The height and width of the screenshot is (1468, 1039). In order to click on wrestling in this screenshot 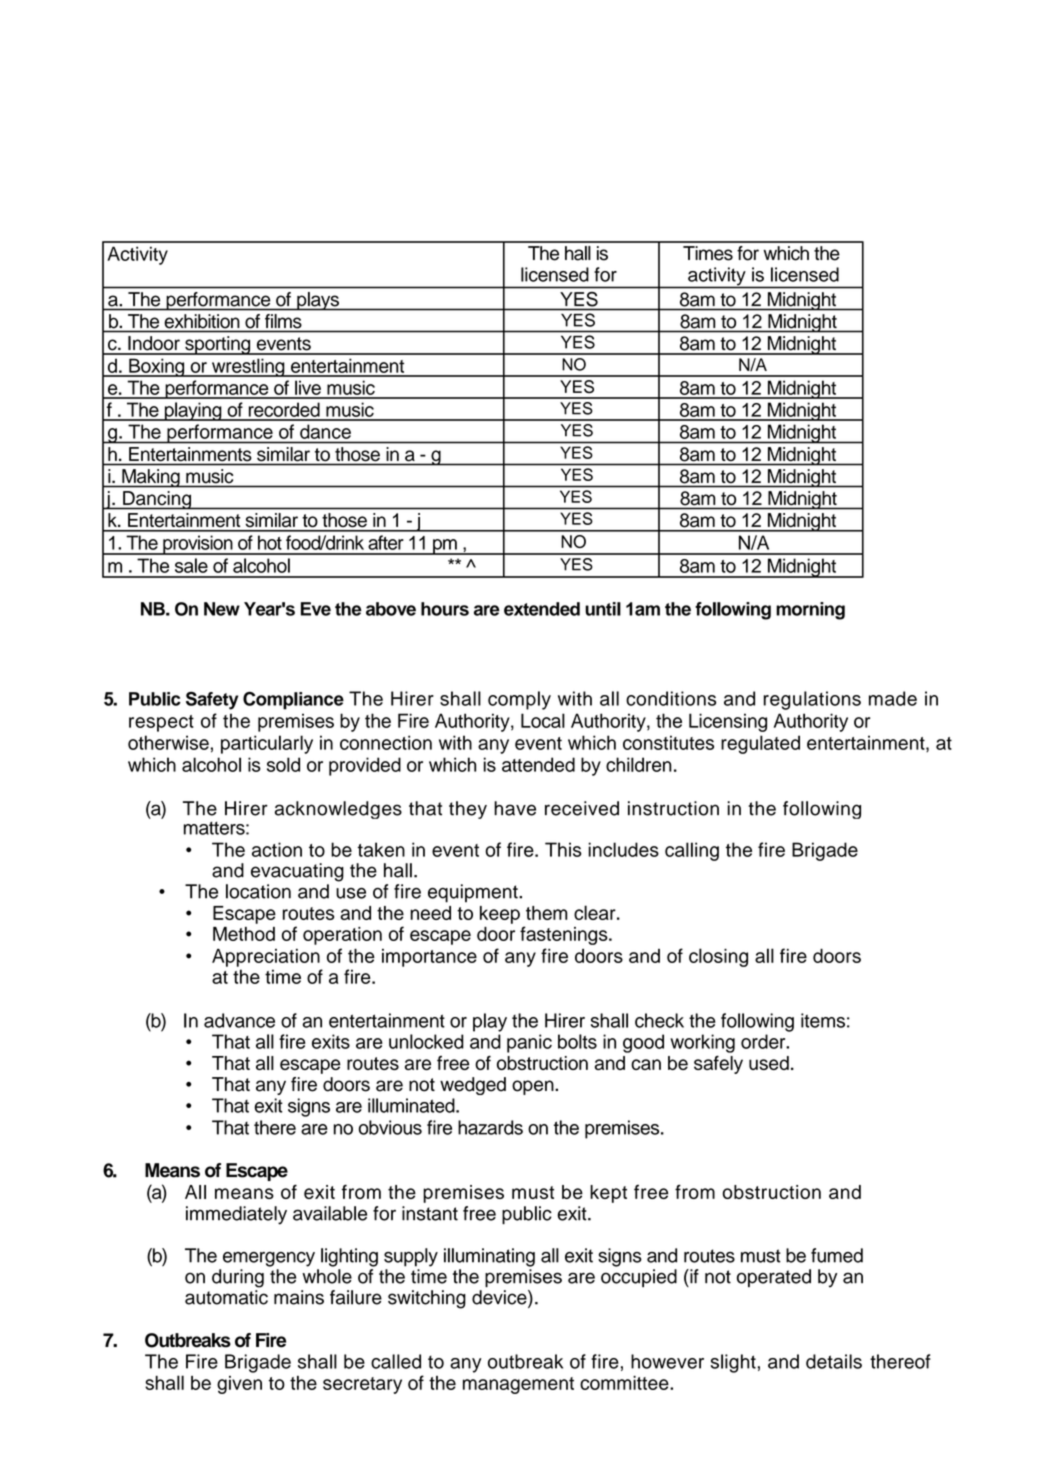, I will do `click(248, 367)`.
